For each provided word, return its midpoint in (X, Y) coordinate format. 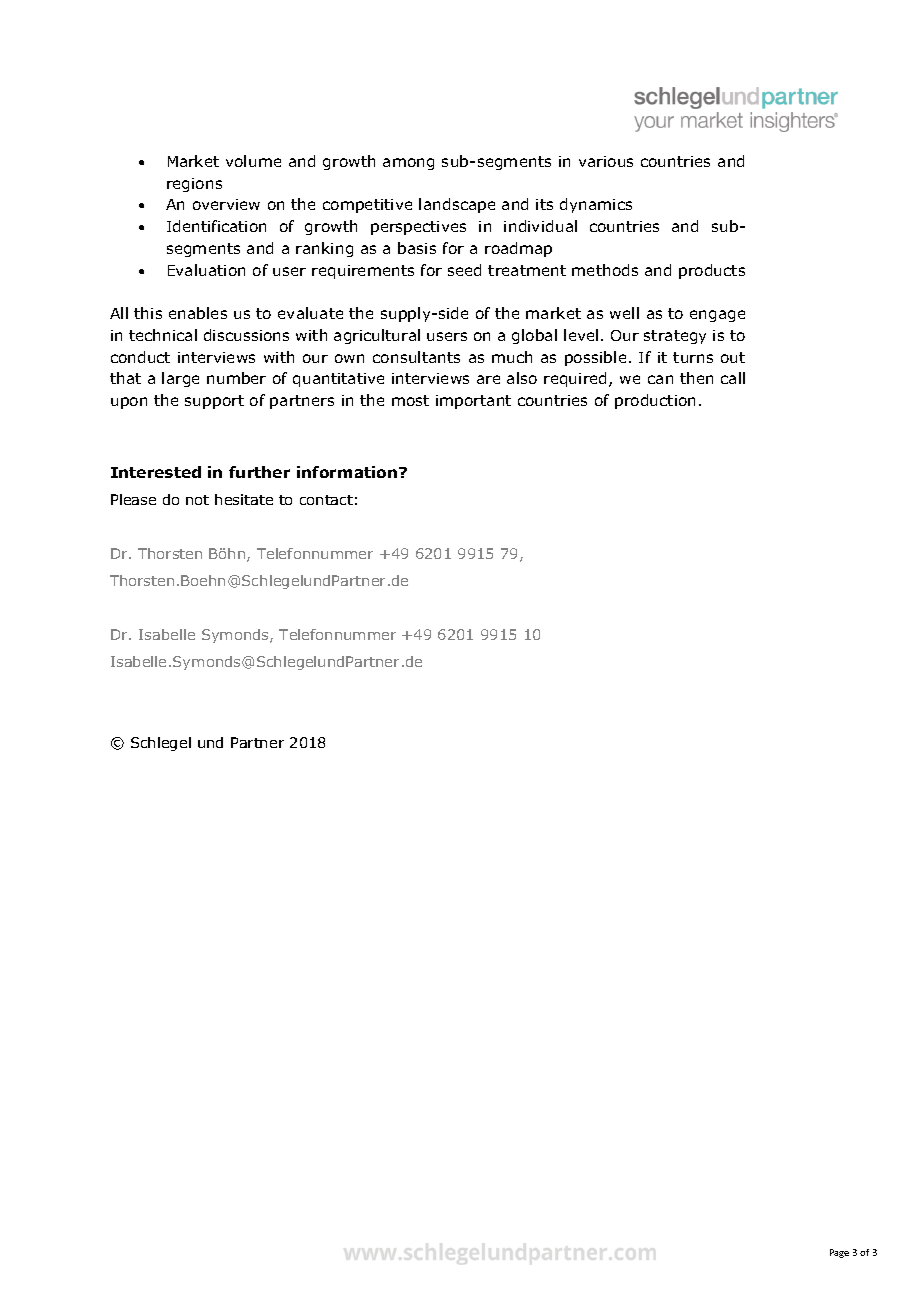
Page (839, 1253)
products (712, 271)
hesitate (244, 499)
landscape (457, 205)
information (348, 472)
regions (194, 185)
